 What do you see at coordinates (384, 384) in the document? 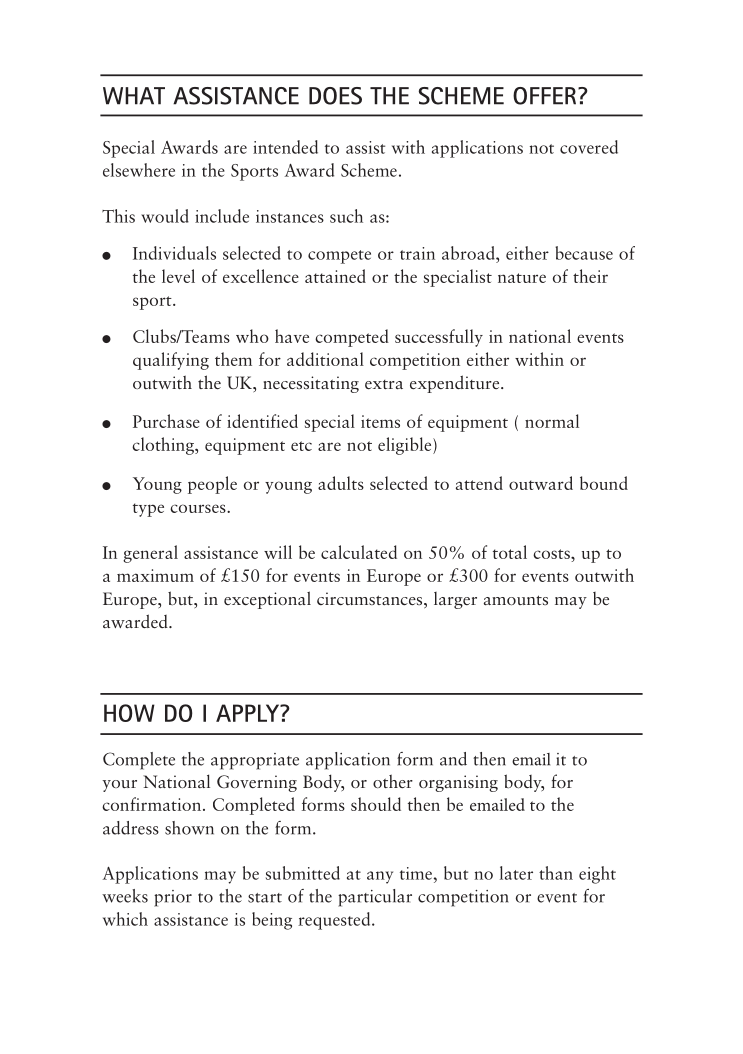
I see `extra` at bounding box center [384, 384].
